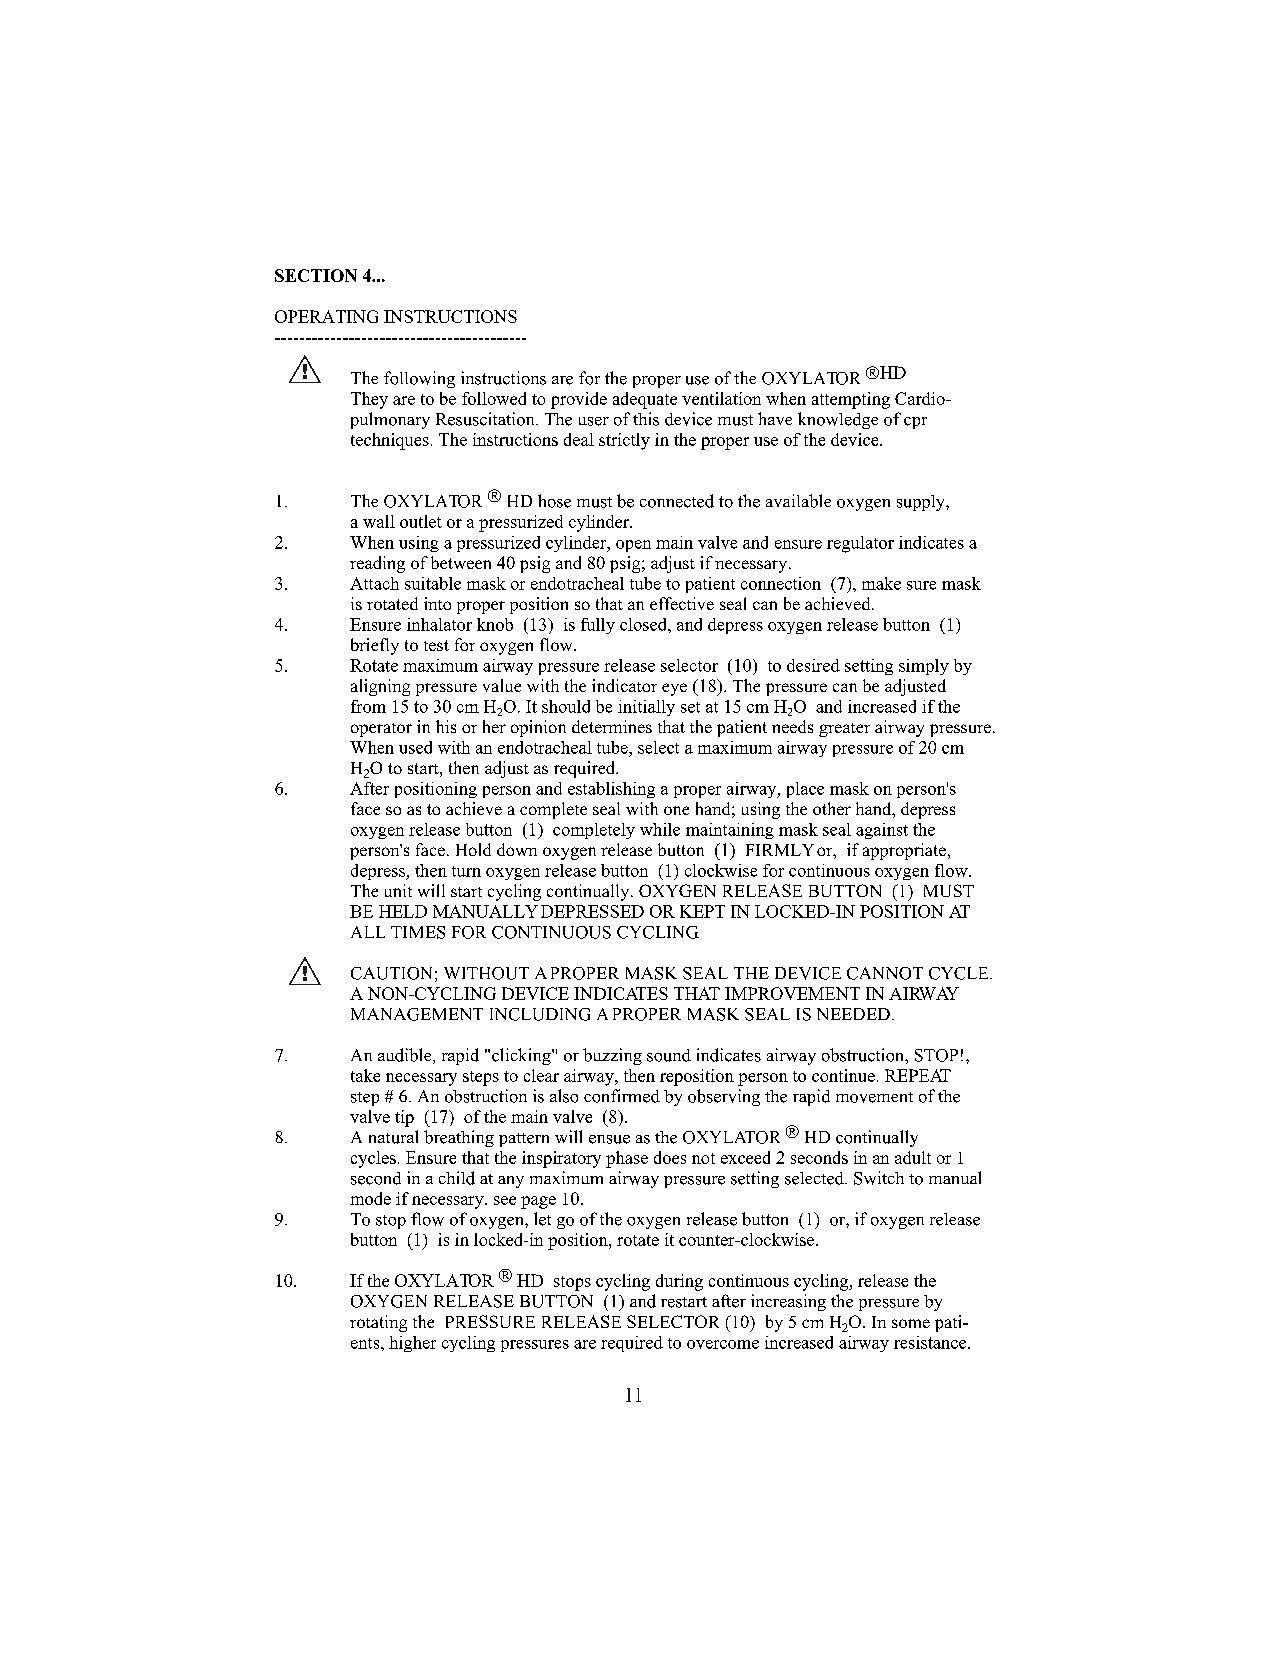 This page has width=1288, height=1667. Describe the element at coordinates (645, 400) in the page. I see `adequate` at that location.
